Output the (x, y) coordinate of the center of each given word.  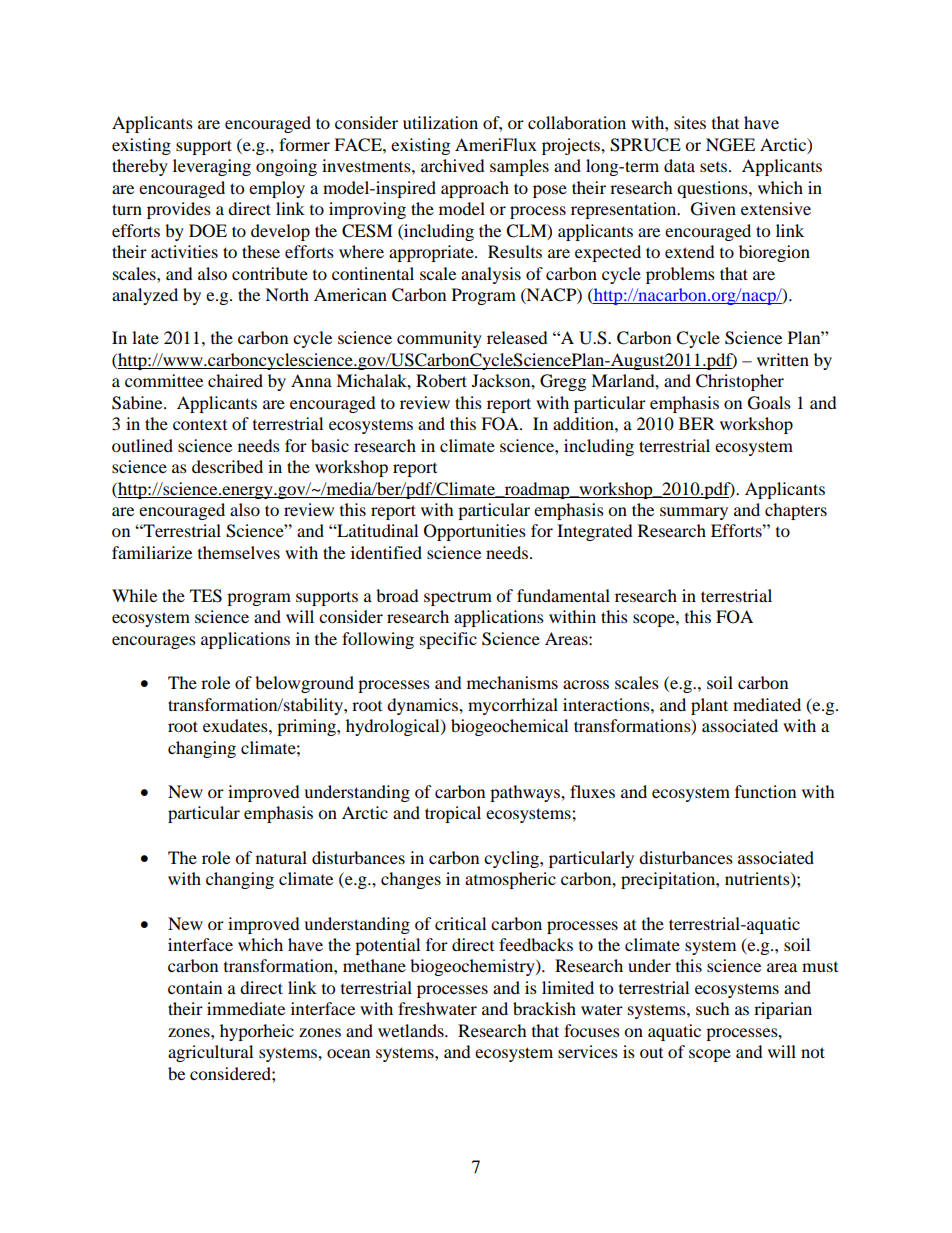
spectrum (458, 598)
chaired (235, 380)
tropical (453, 814)
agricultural (210, 1053)
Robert (441, 380)
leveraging (212, 167)
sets (715, 167)
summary (694, 513)
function (765, 791)
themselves (239, 552)
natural (281, 857)
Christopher (740, 382)
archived (453, 165)
